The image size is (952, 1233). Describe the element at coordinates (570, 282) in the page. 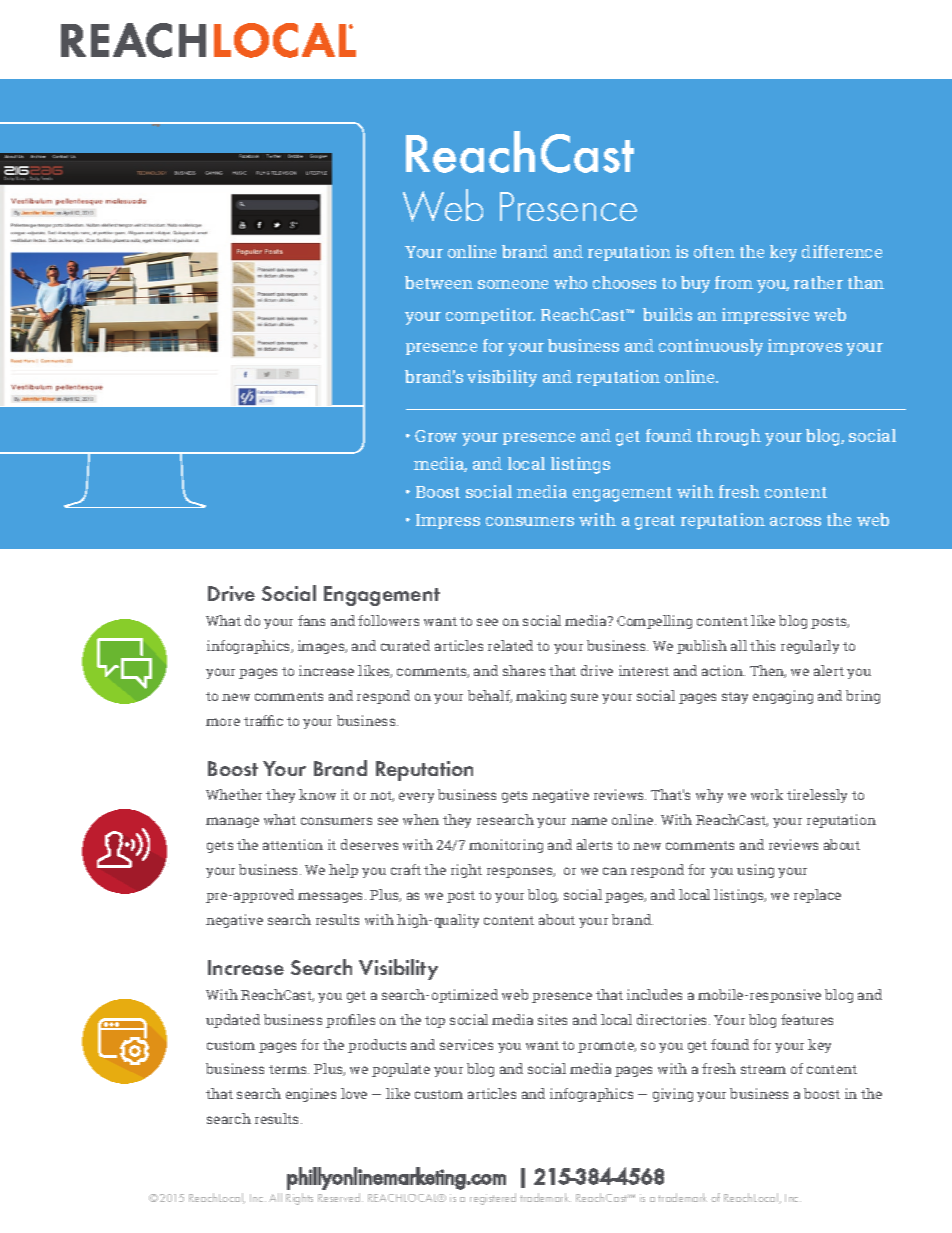

I see `who` at that location.
